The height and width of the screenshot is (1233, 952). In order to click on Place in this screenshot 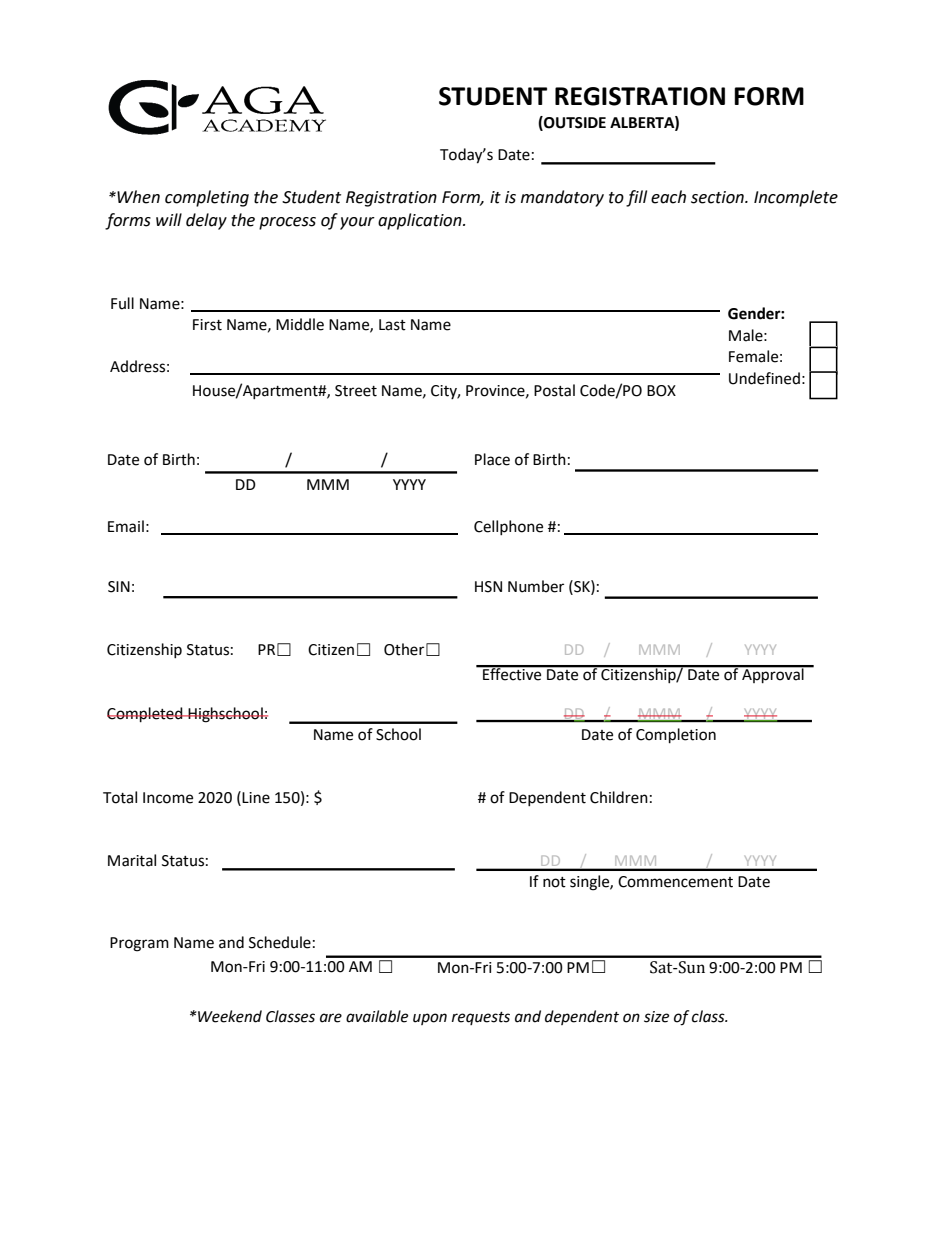, I will do `click(492, 459)`.
